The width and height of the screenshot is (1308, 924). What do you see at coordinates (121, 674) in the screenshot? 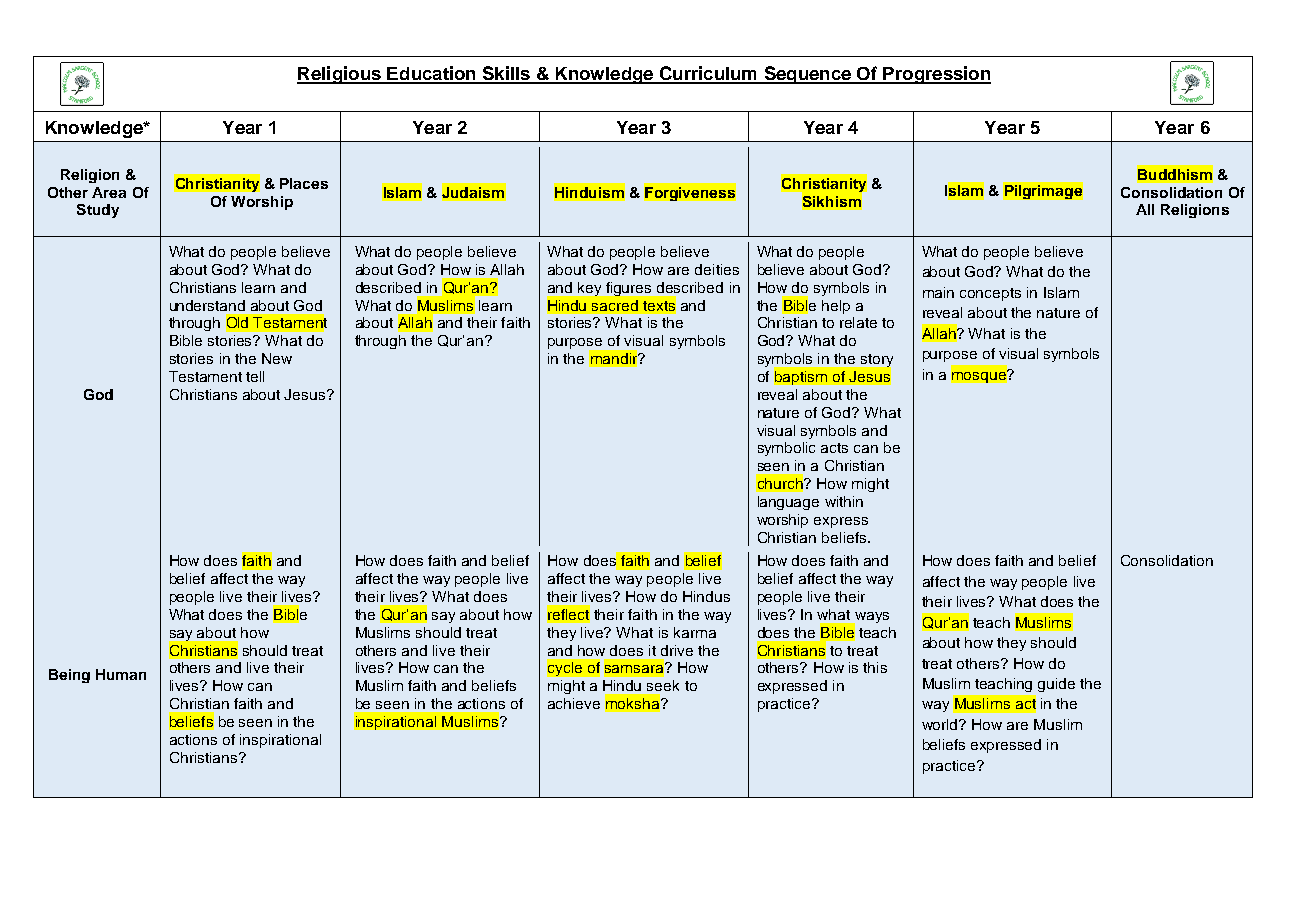
I see `Human` at bounding box center [121, 674].
